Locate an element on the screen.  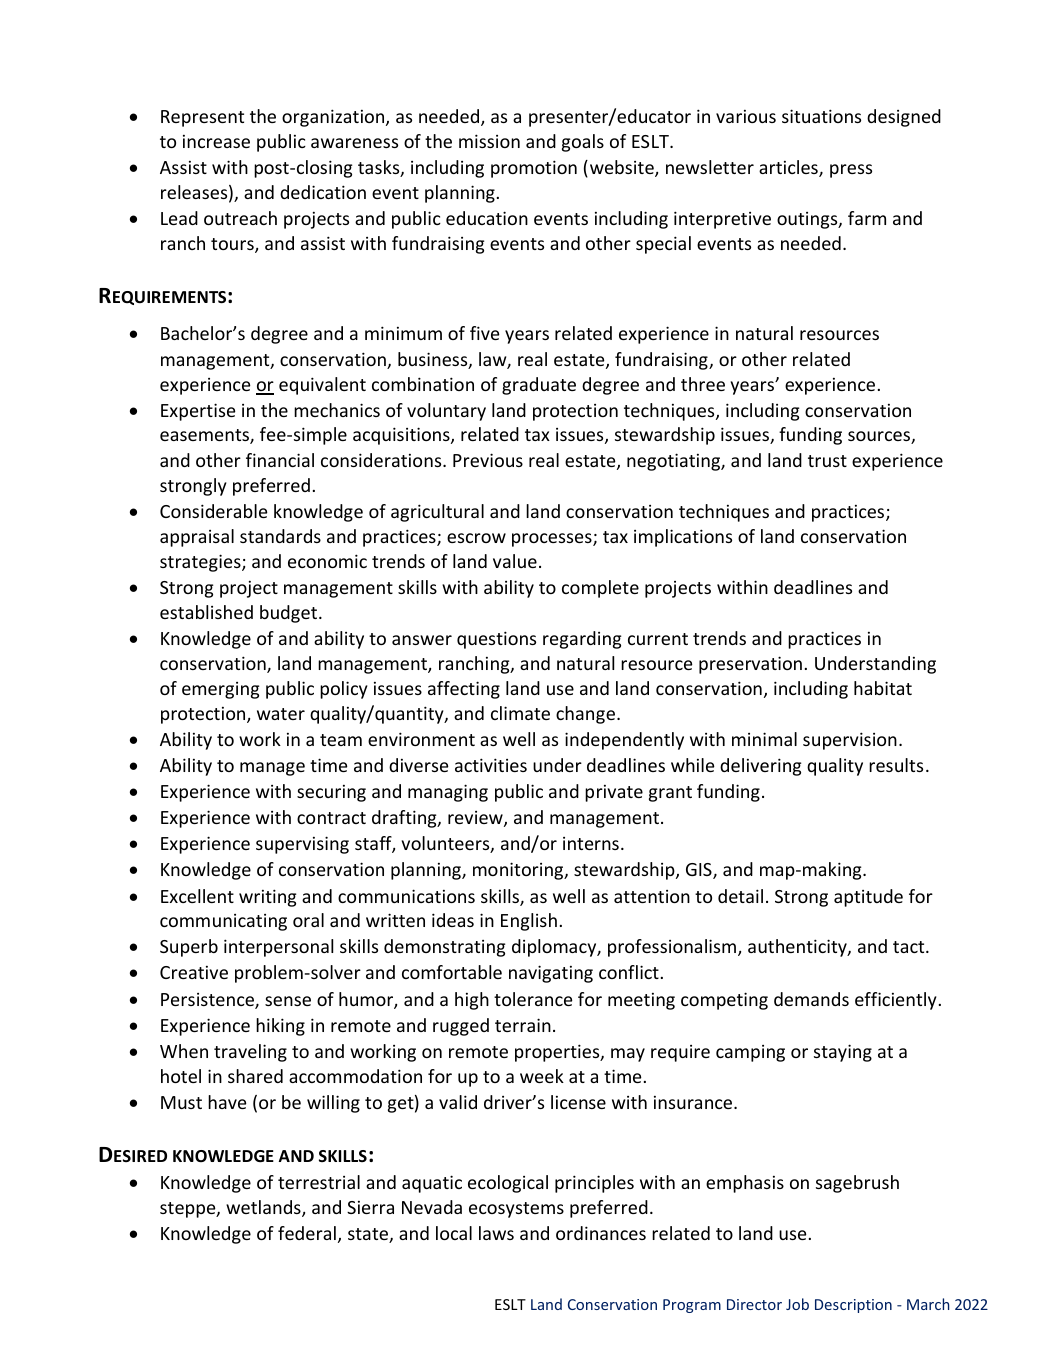
ordinances is located at coordinates (601, 1233).
